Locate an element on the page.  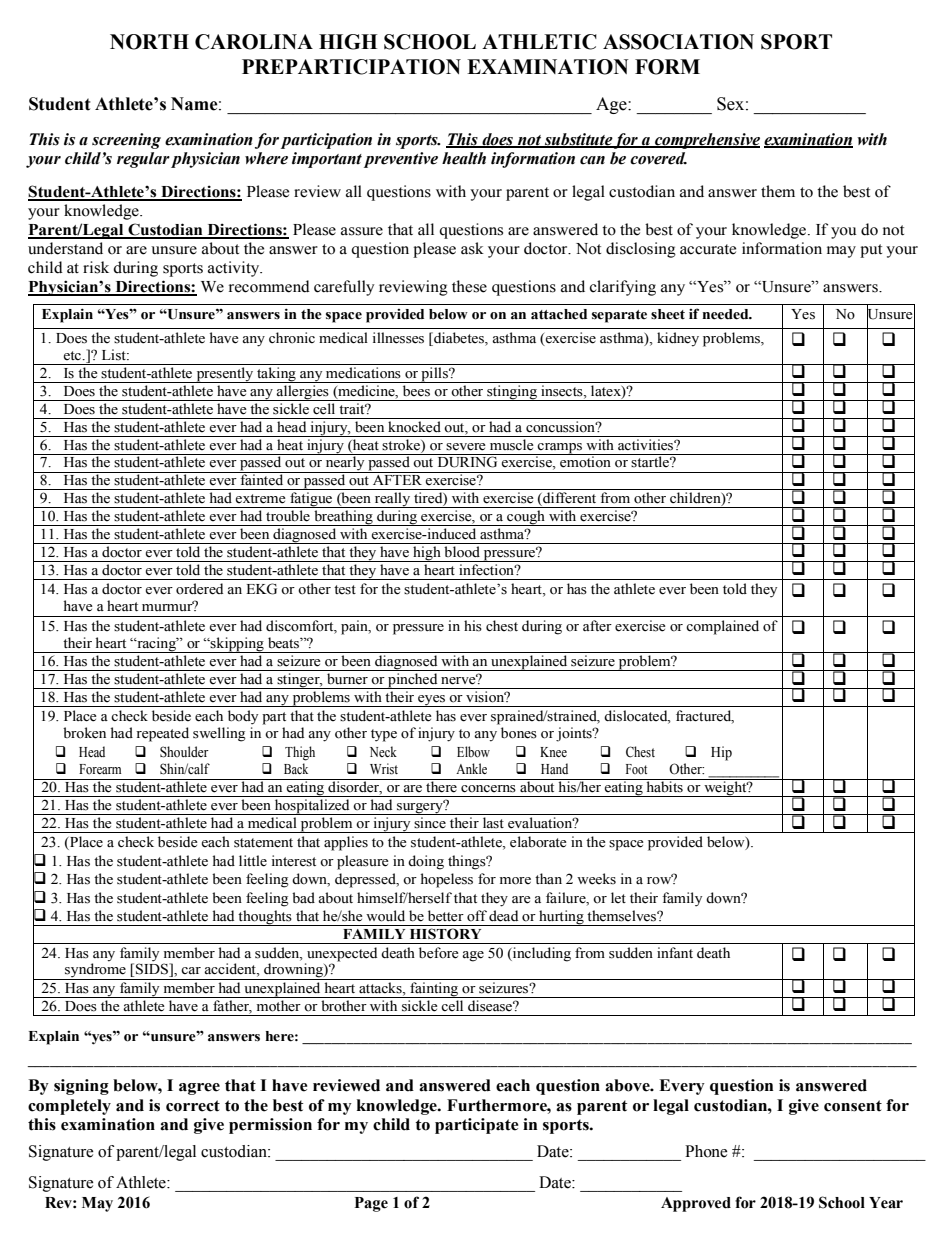
Page is located at coordinates (371, 1204).
